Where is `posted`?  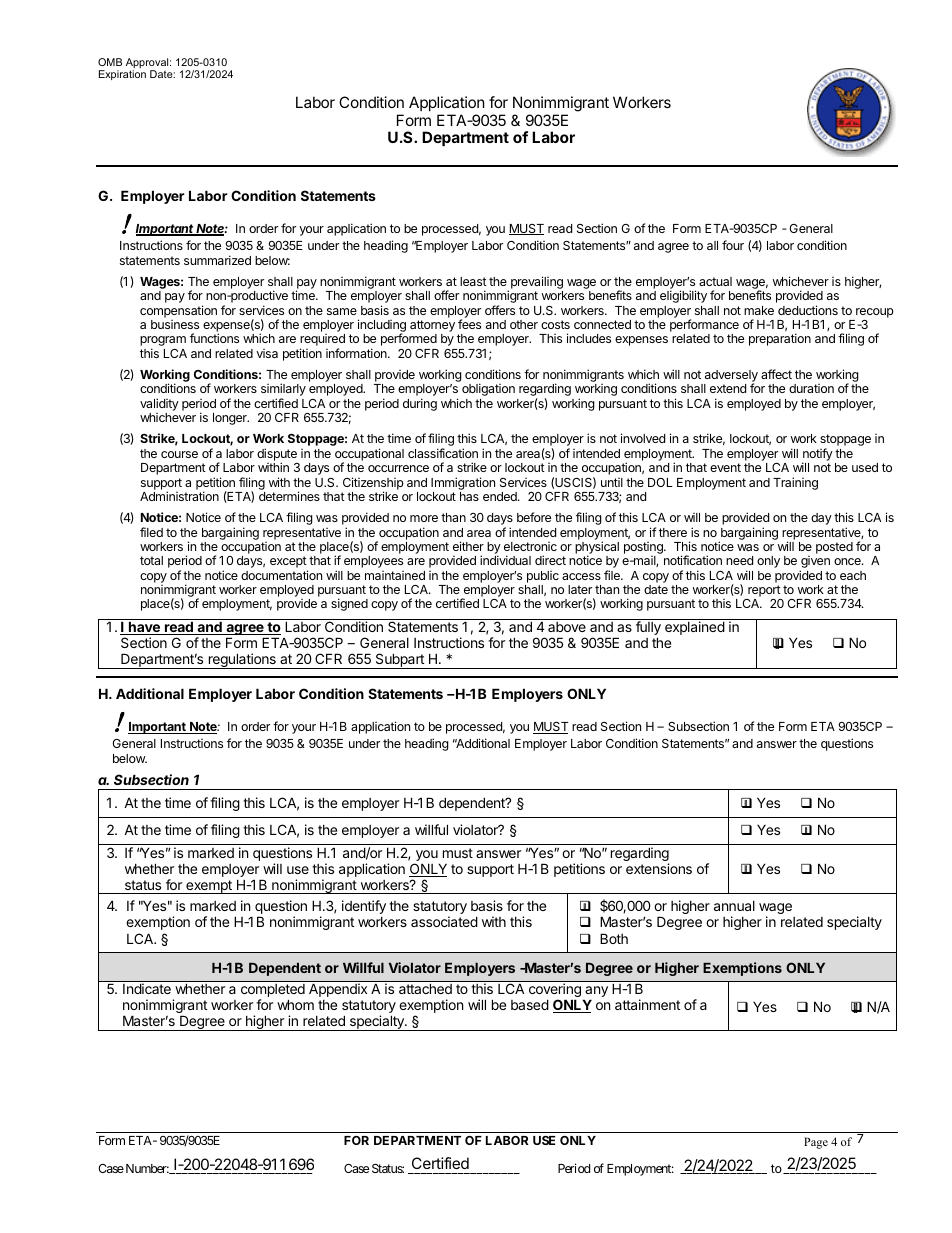 posted is located at coordinates (834, 548).
